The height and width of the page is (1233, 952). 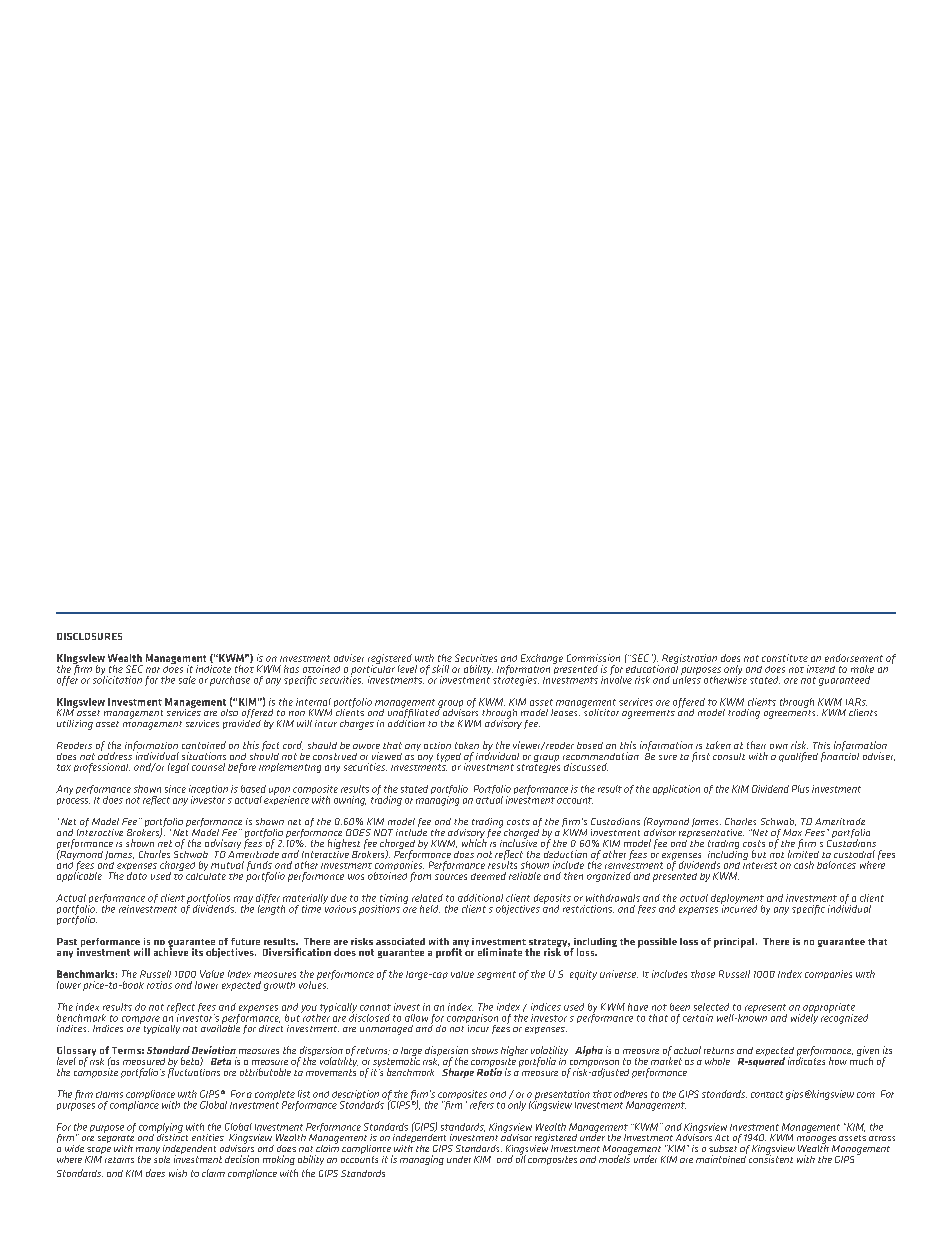 What do you see at coordinates (475, 842) in the page?
I see `which` at bounding box center [475, 842].
